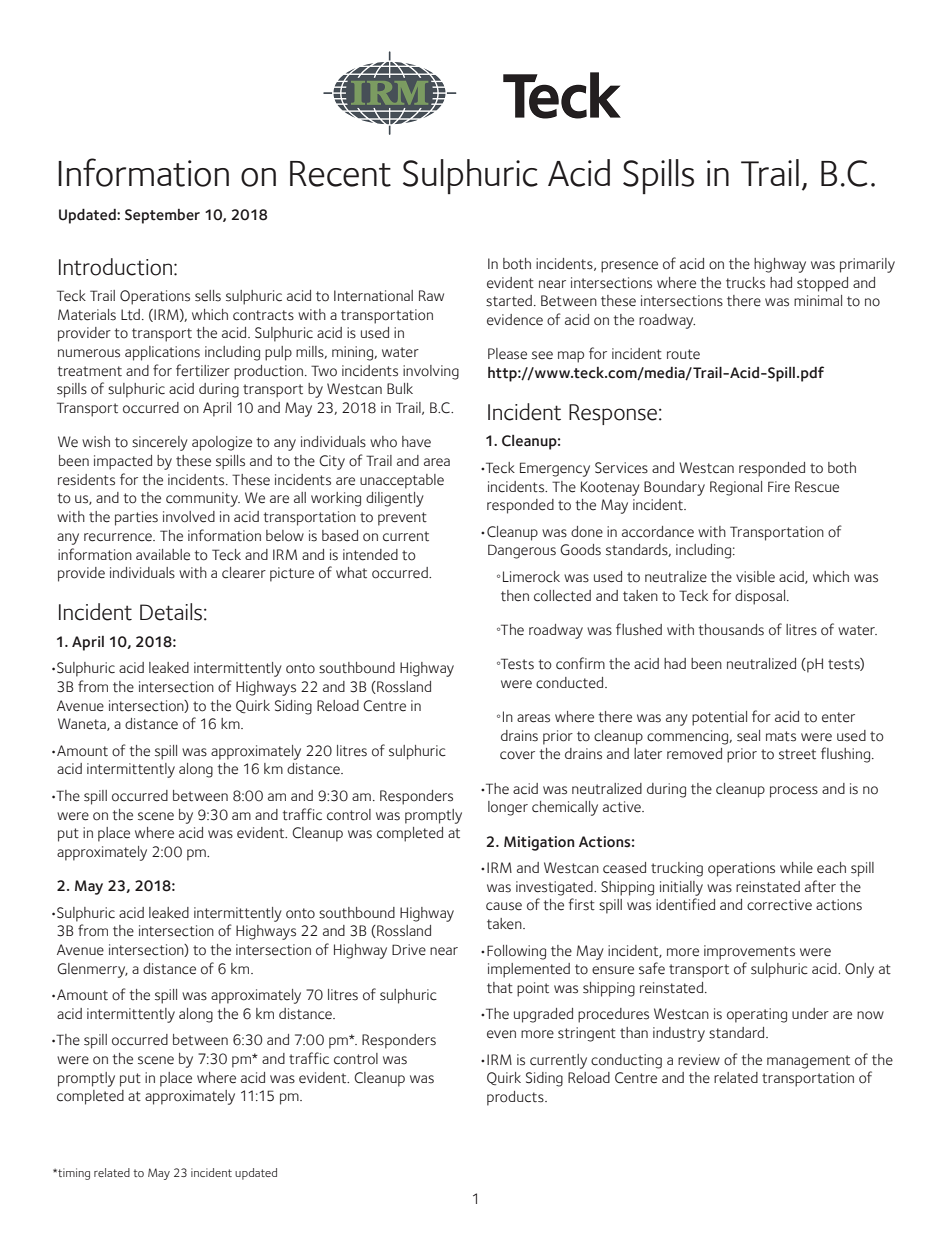 Image resolution: width=952 pixels, height=1233 pixels. What do you see at coordinates (808, 1062) in the screenshot?
I see `management` at bounding box center [808, 1062].
